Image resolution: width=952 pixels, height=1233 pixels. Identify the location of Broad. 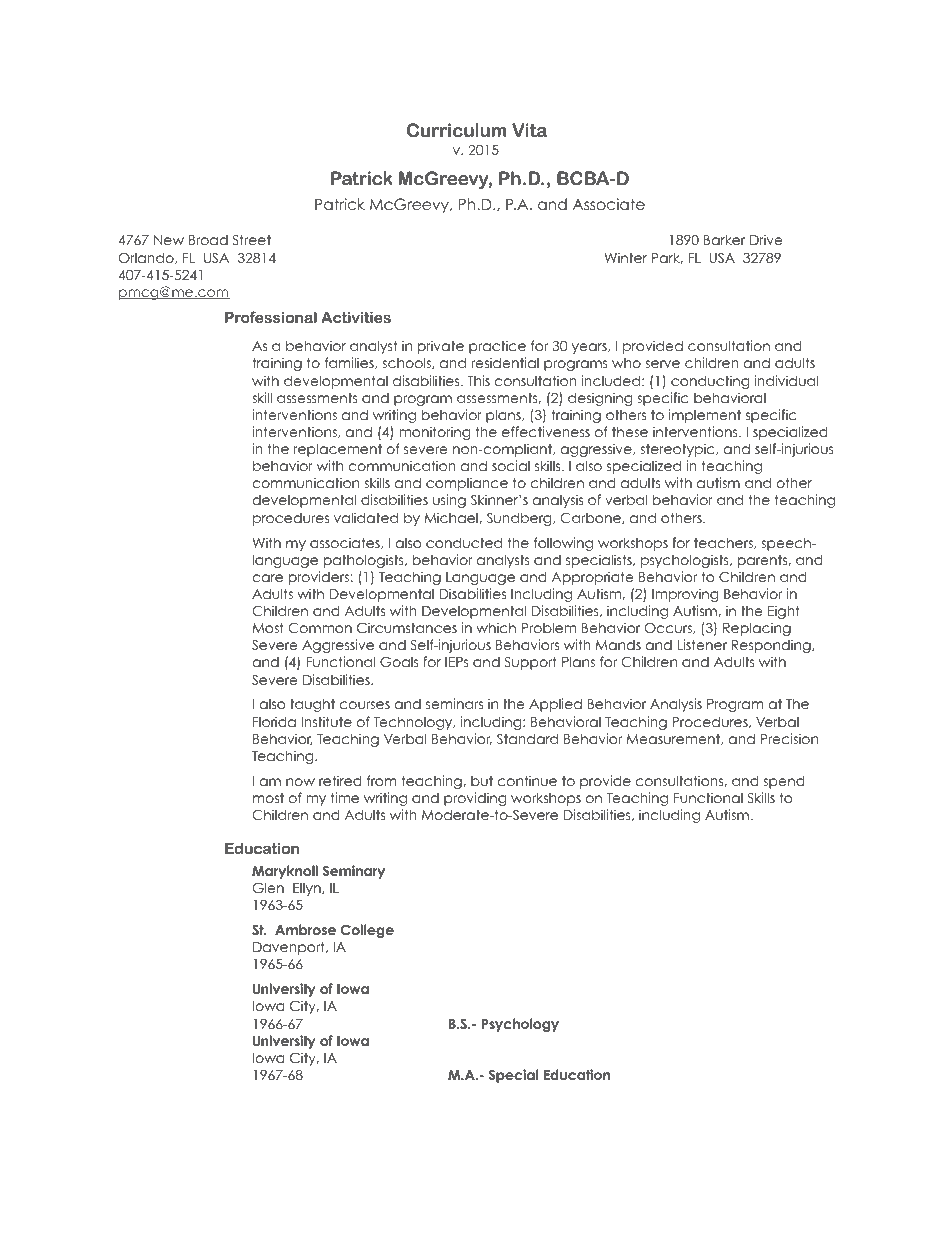
(208, 240).
